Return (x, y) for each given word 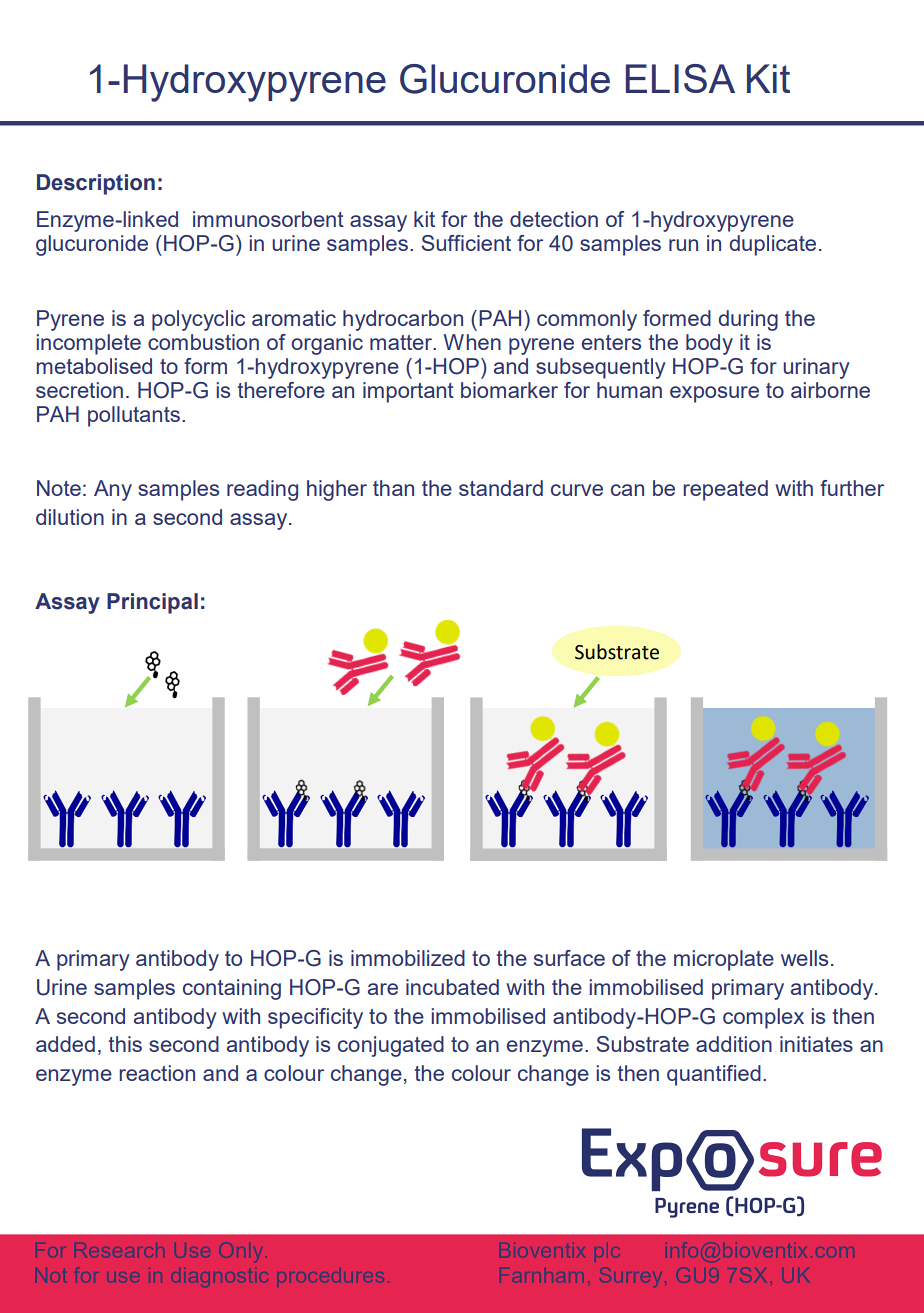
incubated (452, 987)
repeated (725, 490)
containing (232, 989)
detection (554, 219)
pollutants (134, 416)
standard (501, 488)
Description (96, 184)
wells (804, 958)
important (408, 392)
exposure (714, 394)
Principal (152, 603)
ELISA (680, 78)
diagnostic (220, 1278)
